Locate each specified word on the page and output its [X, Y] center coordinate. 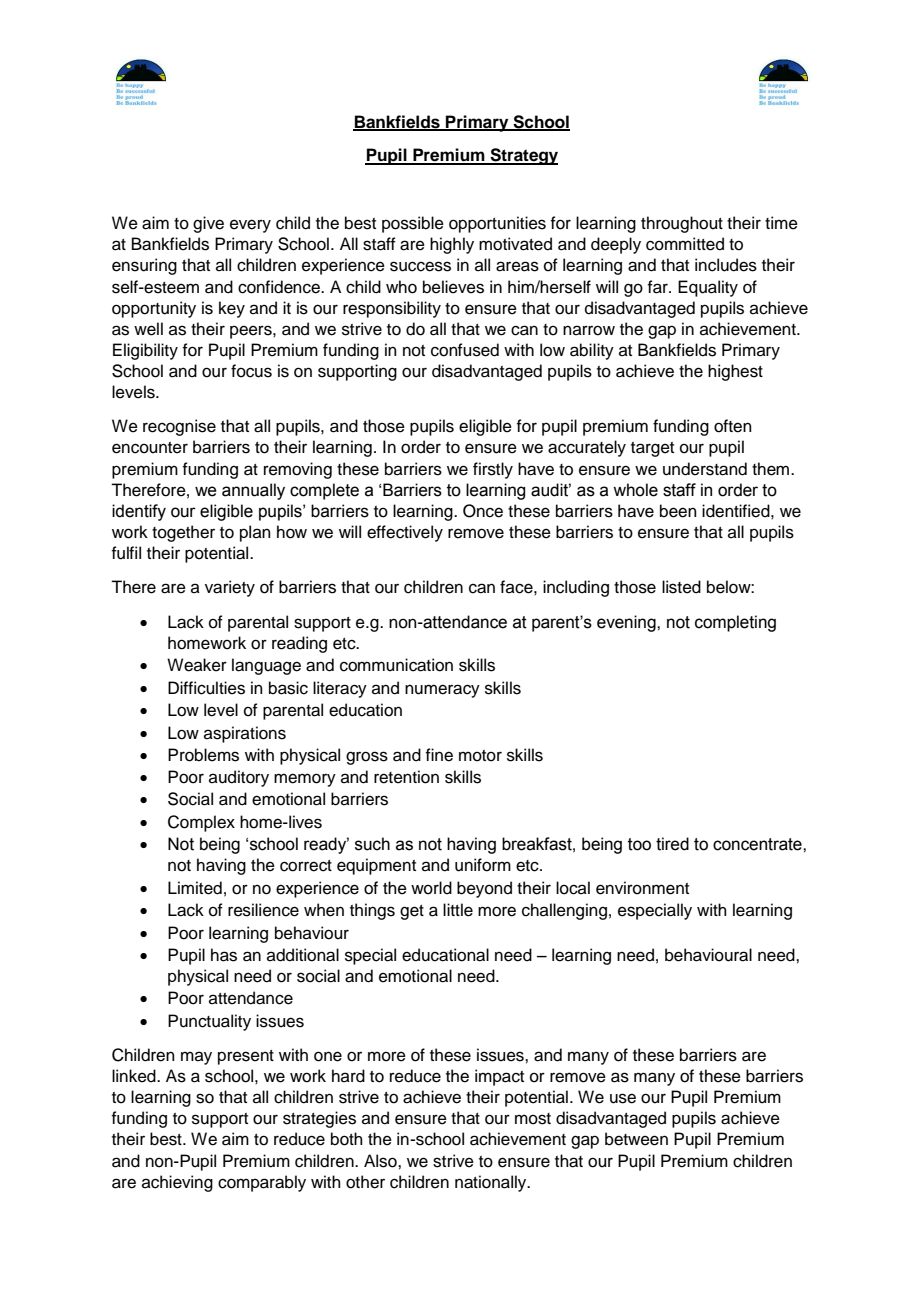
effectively [405, 533]
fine [439, 755]
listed [681, 587]
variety [230, 588]
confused [465, 350]
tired [672, 844]
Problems [203, 755]
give [208, 224]
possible [413, 224]
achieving [177, 1183]
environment [642, 888]
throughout [682, 224]
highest [735, 372]
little [458, 910]
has [224, 955]
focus [251, 371]
